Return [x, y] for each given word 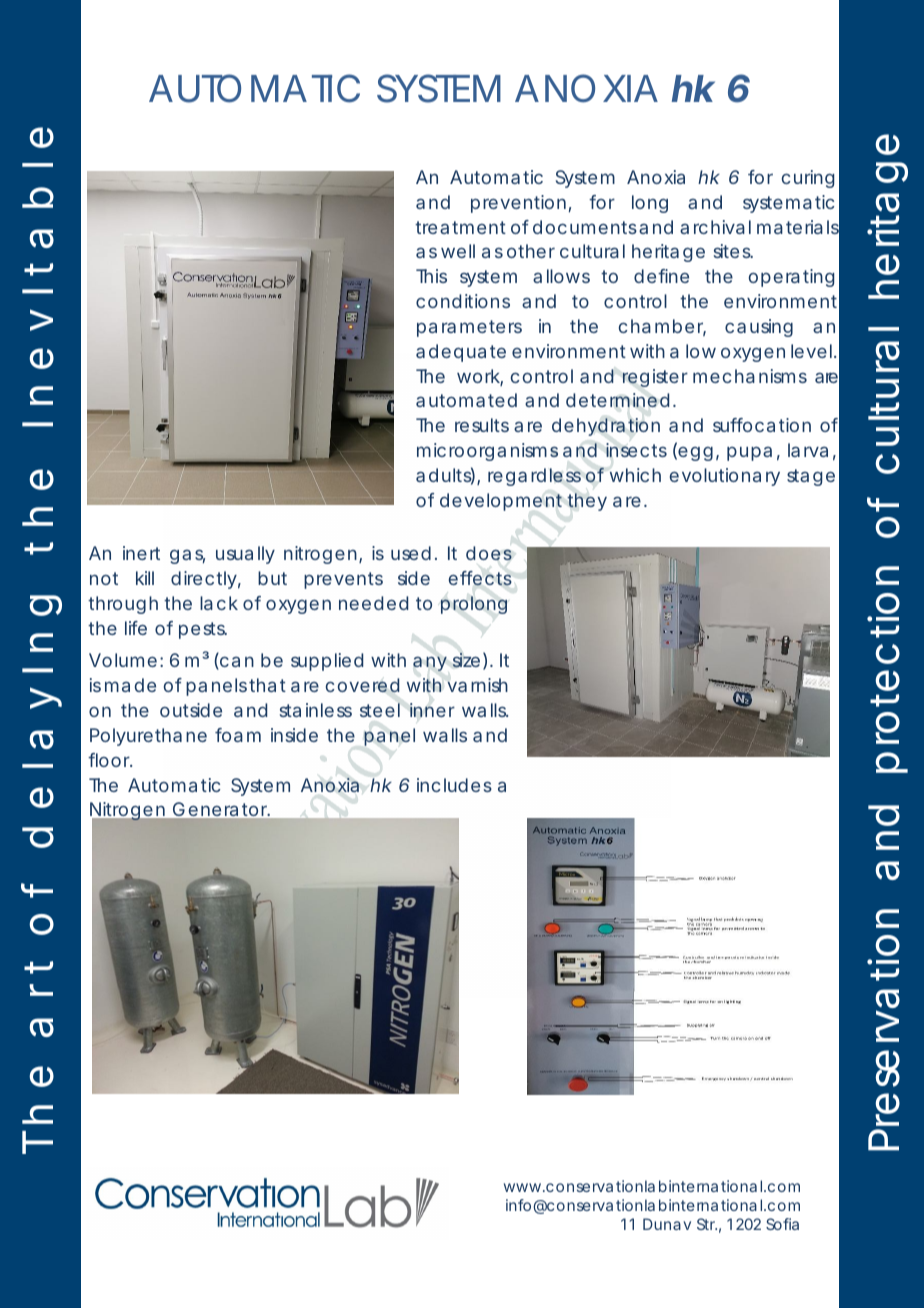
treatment [460, 227]
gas [187, 556]
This [431, 276]
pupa [749, 453]
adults [445, 476]
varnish [477, 685]
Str [707, 1224]
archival [715, 227]
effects [480, 578]
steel [380, 710]
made [130, 685]
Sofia [782, 1224]
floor [110, 760]
